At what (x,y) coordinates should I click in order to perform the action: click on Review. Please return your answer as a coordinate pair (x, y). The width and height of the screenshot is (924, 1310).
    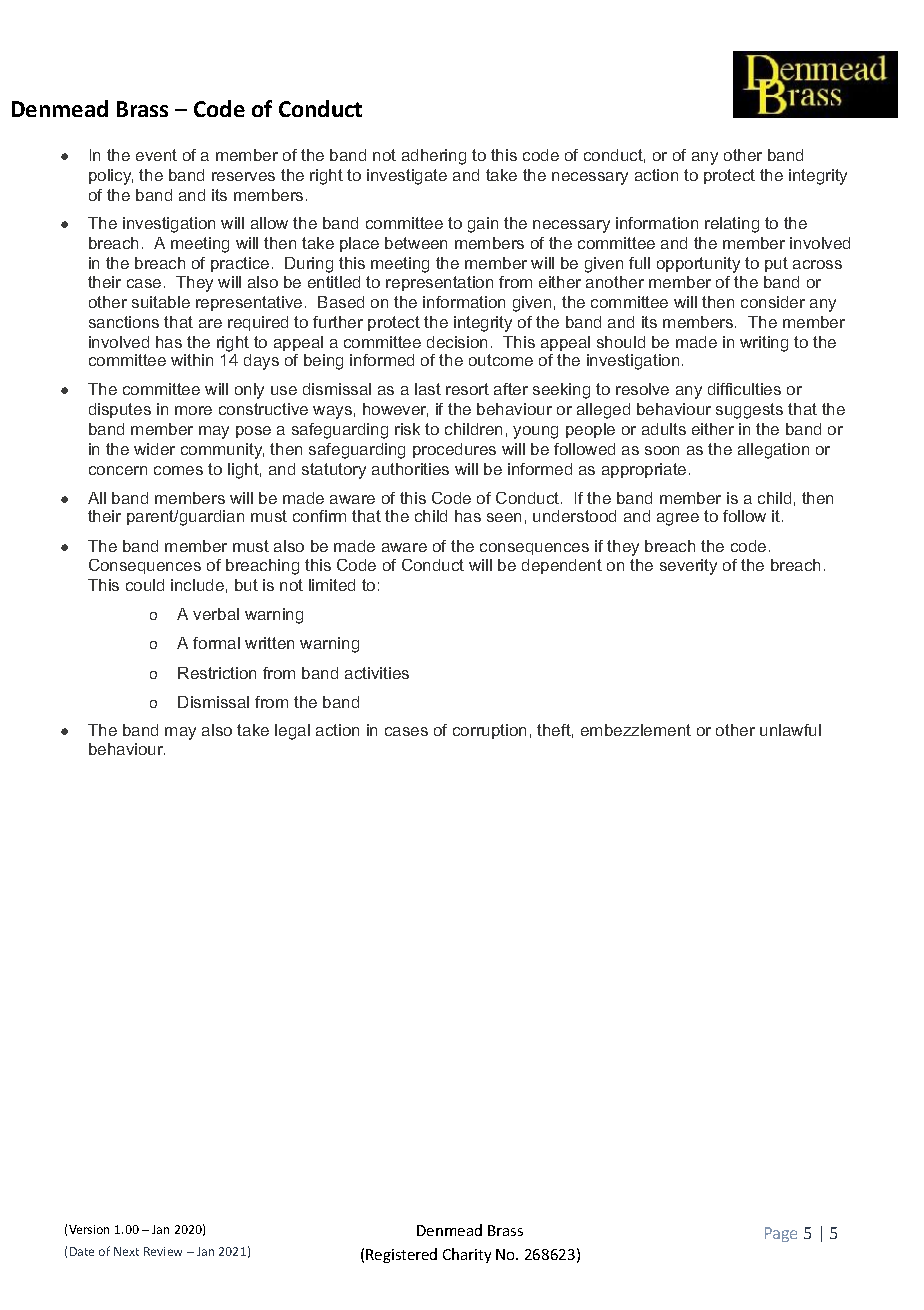
    Looking at the image, I should click on (163, 1251).
